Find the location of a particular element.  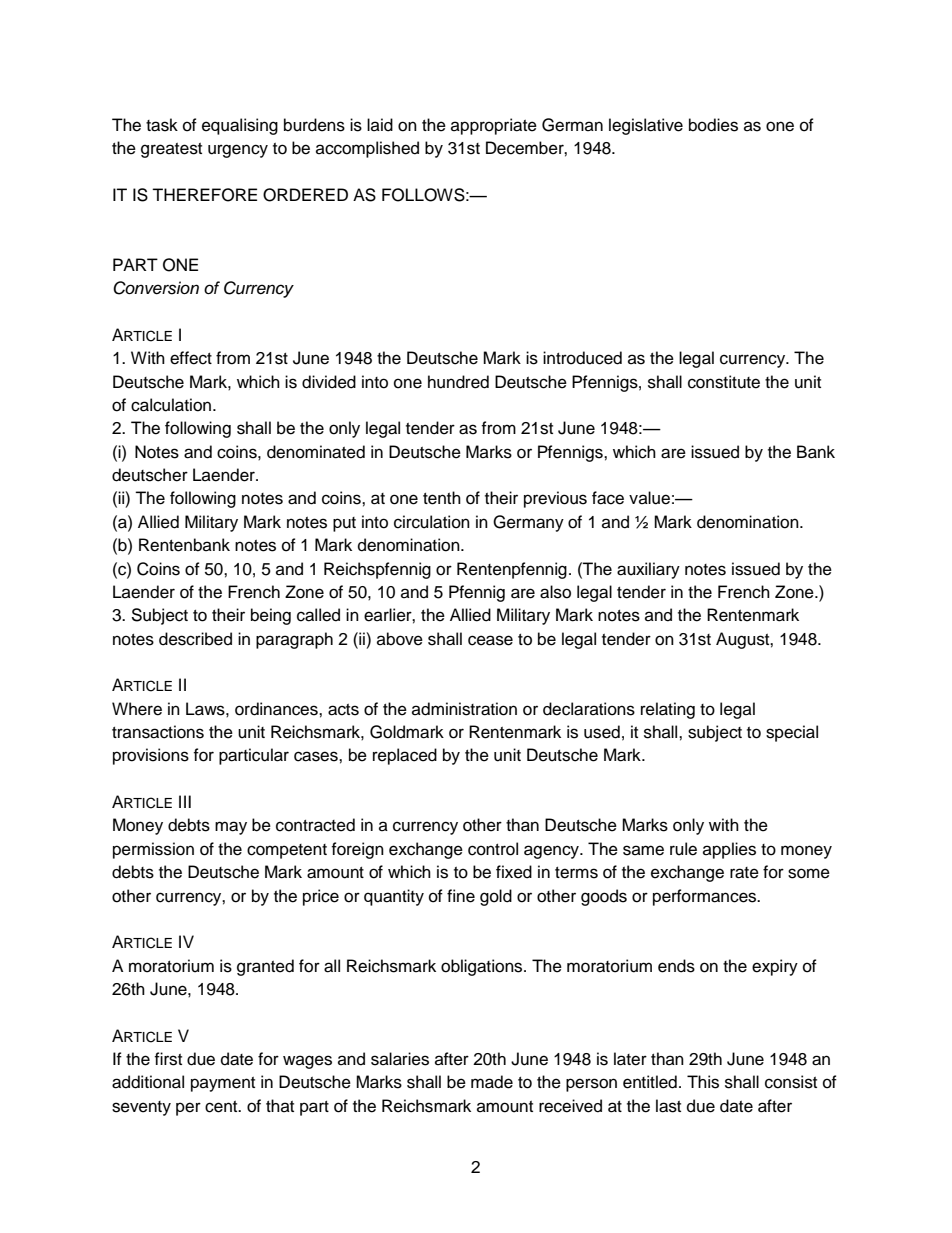

cease is located at coordinates (490, 640).
